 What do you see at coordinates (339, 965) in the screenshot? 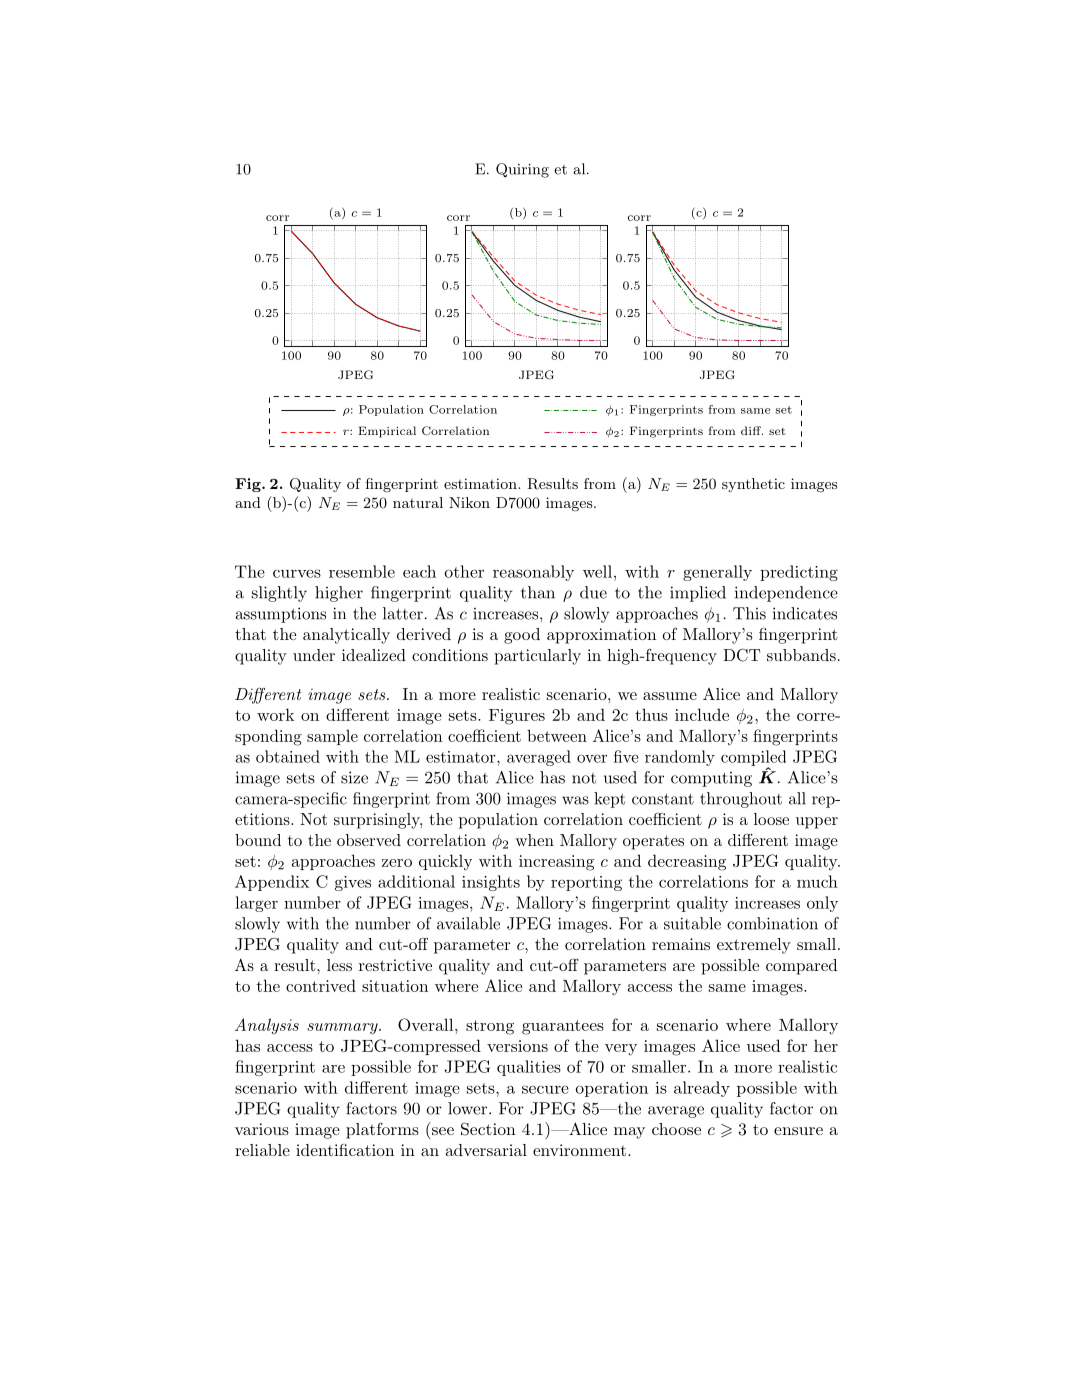
I see `less` at bounding box center [339, 965].
